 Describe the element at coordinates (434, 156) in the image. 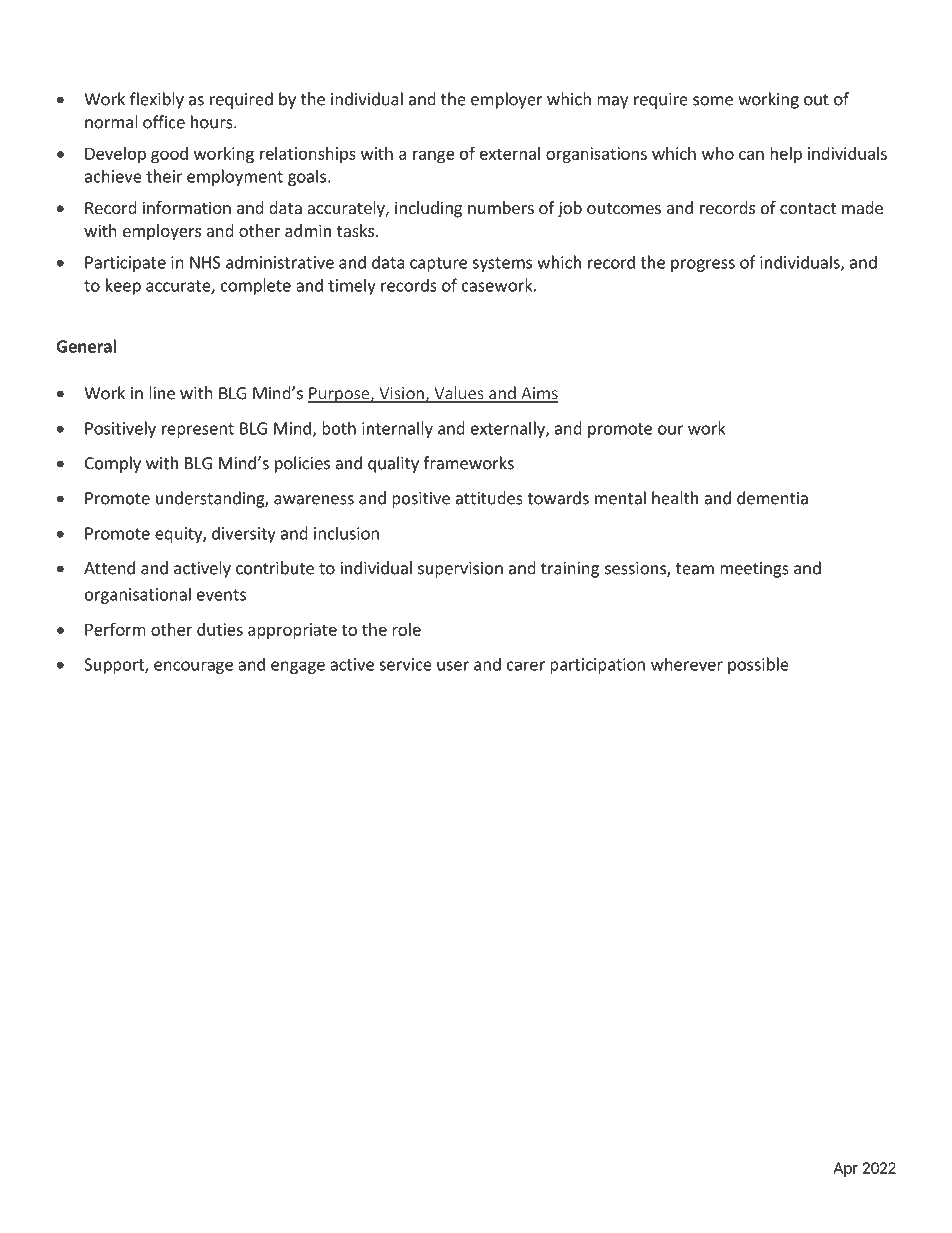

I see `range` at that location.
